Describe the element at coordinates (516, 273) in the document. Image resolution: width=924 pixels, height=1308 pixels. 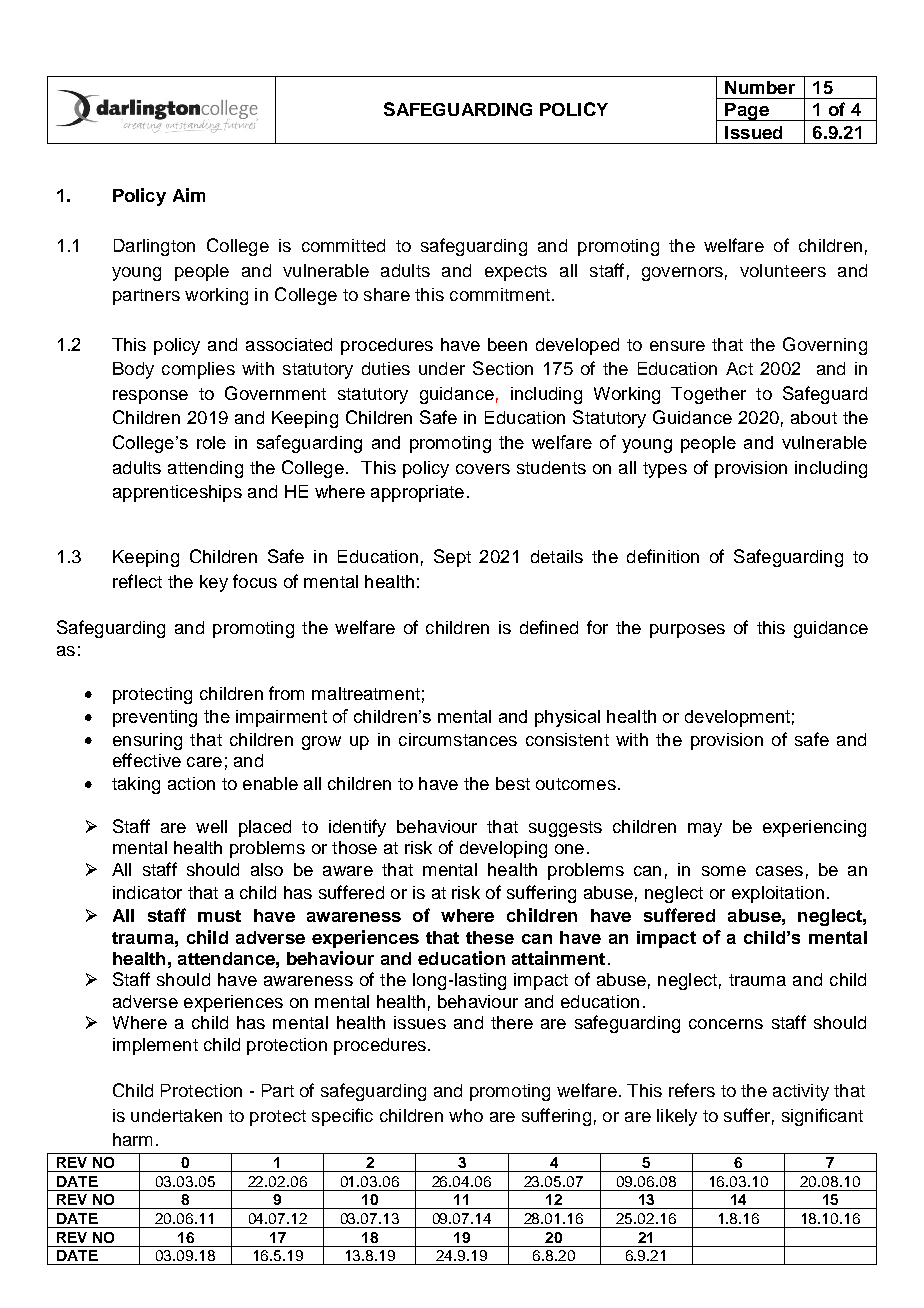
I see `expects` at that location.
